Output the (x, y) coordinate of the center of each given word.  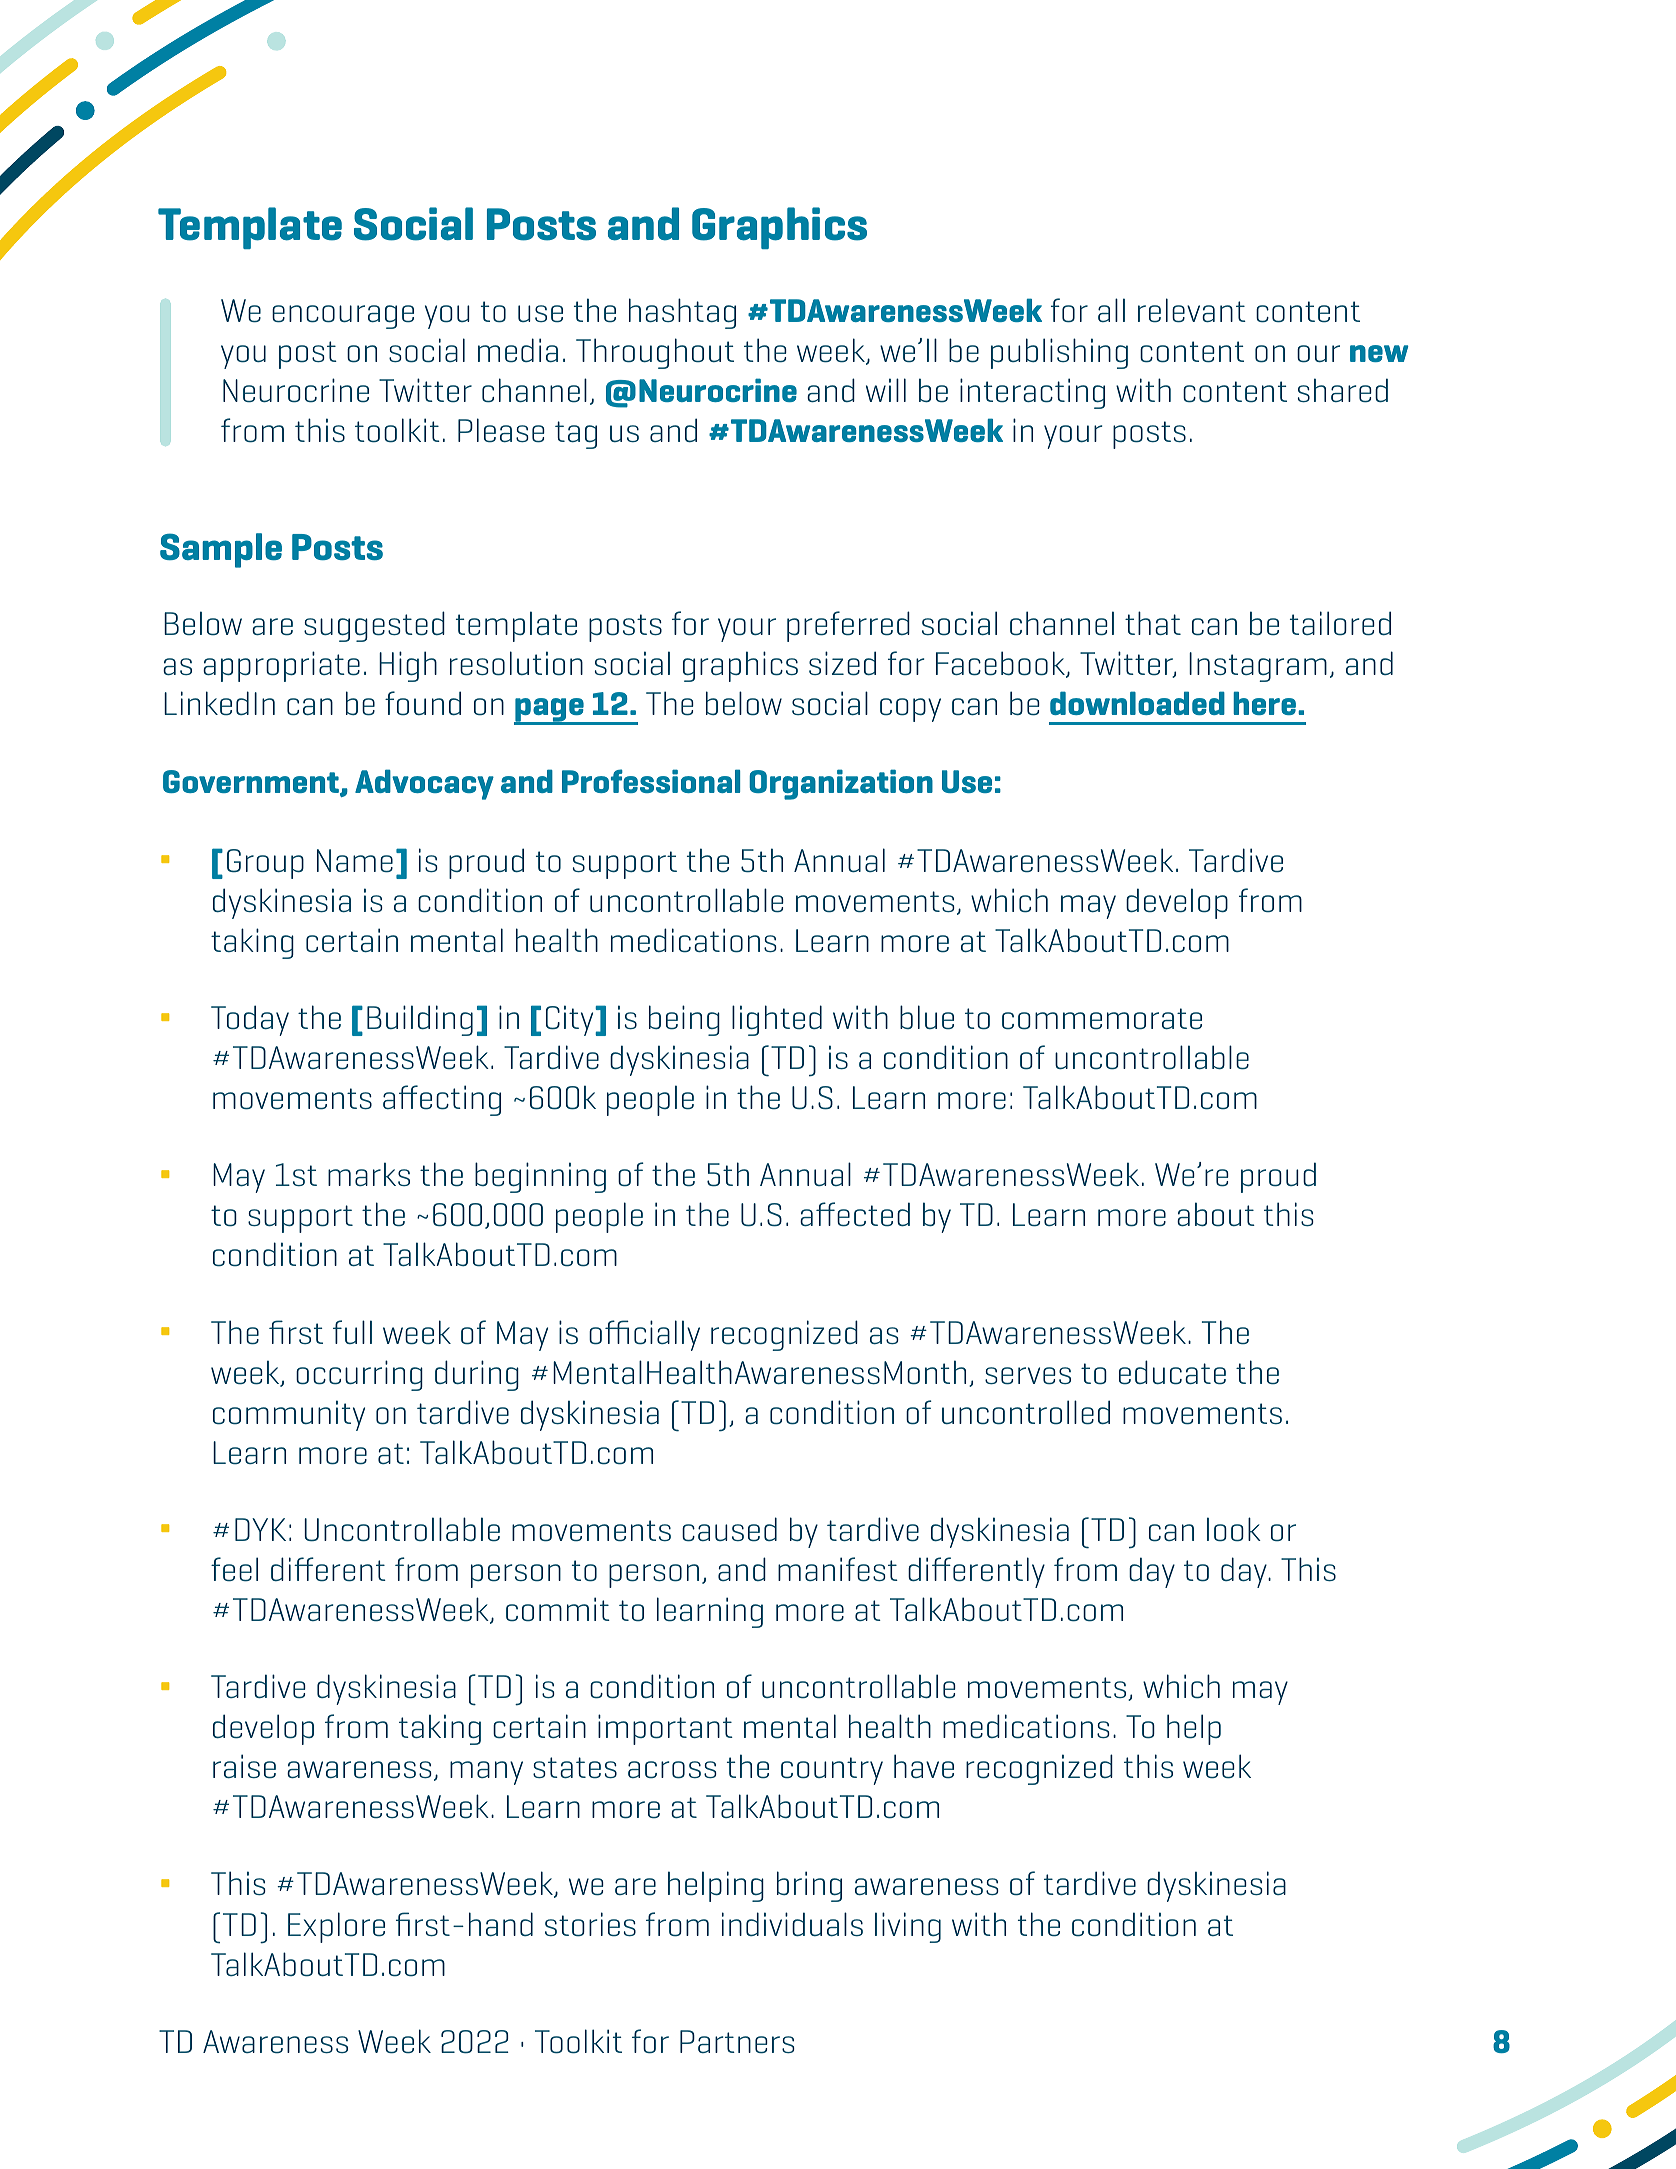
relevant (1192, 310)
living (908, 1927)
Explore (336, 1927)
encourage (343, 317)
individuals (792, 1924)
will (886, 390)
